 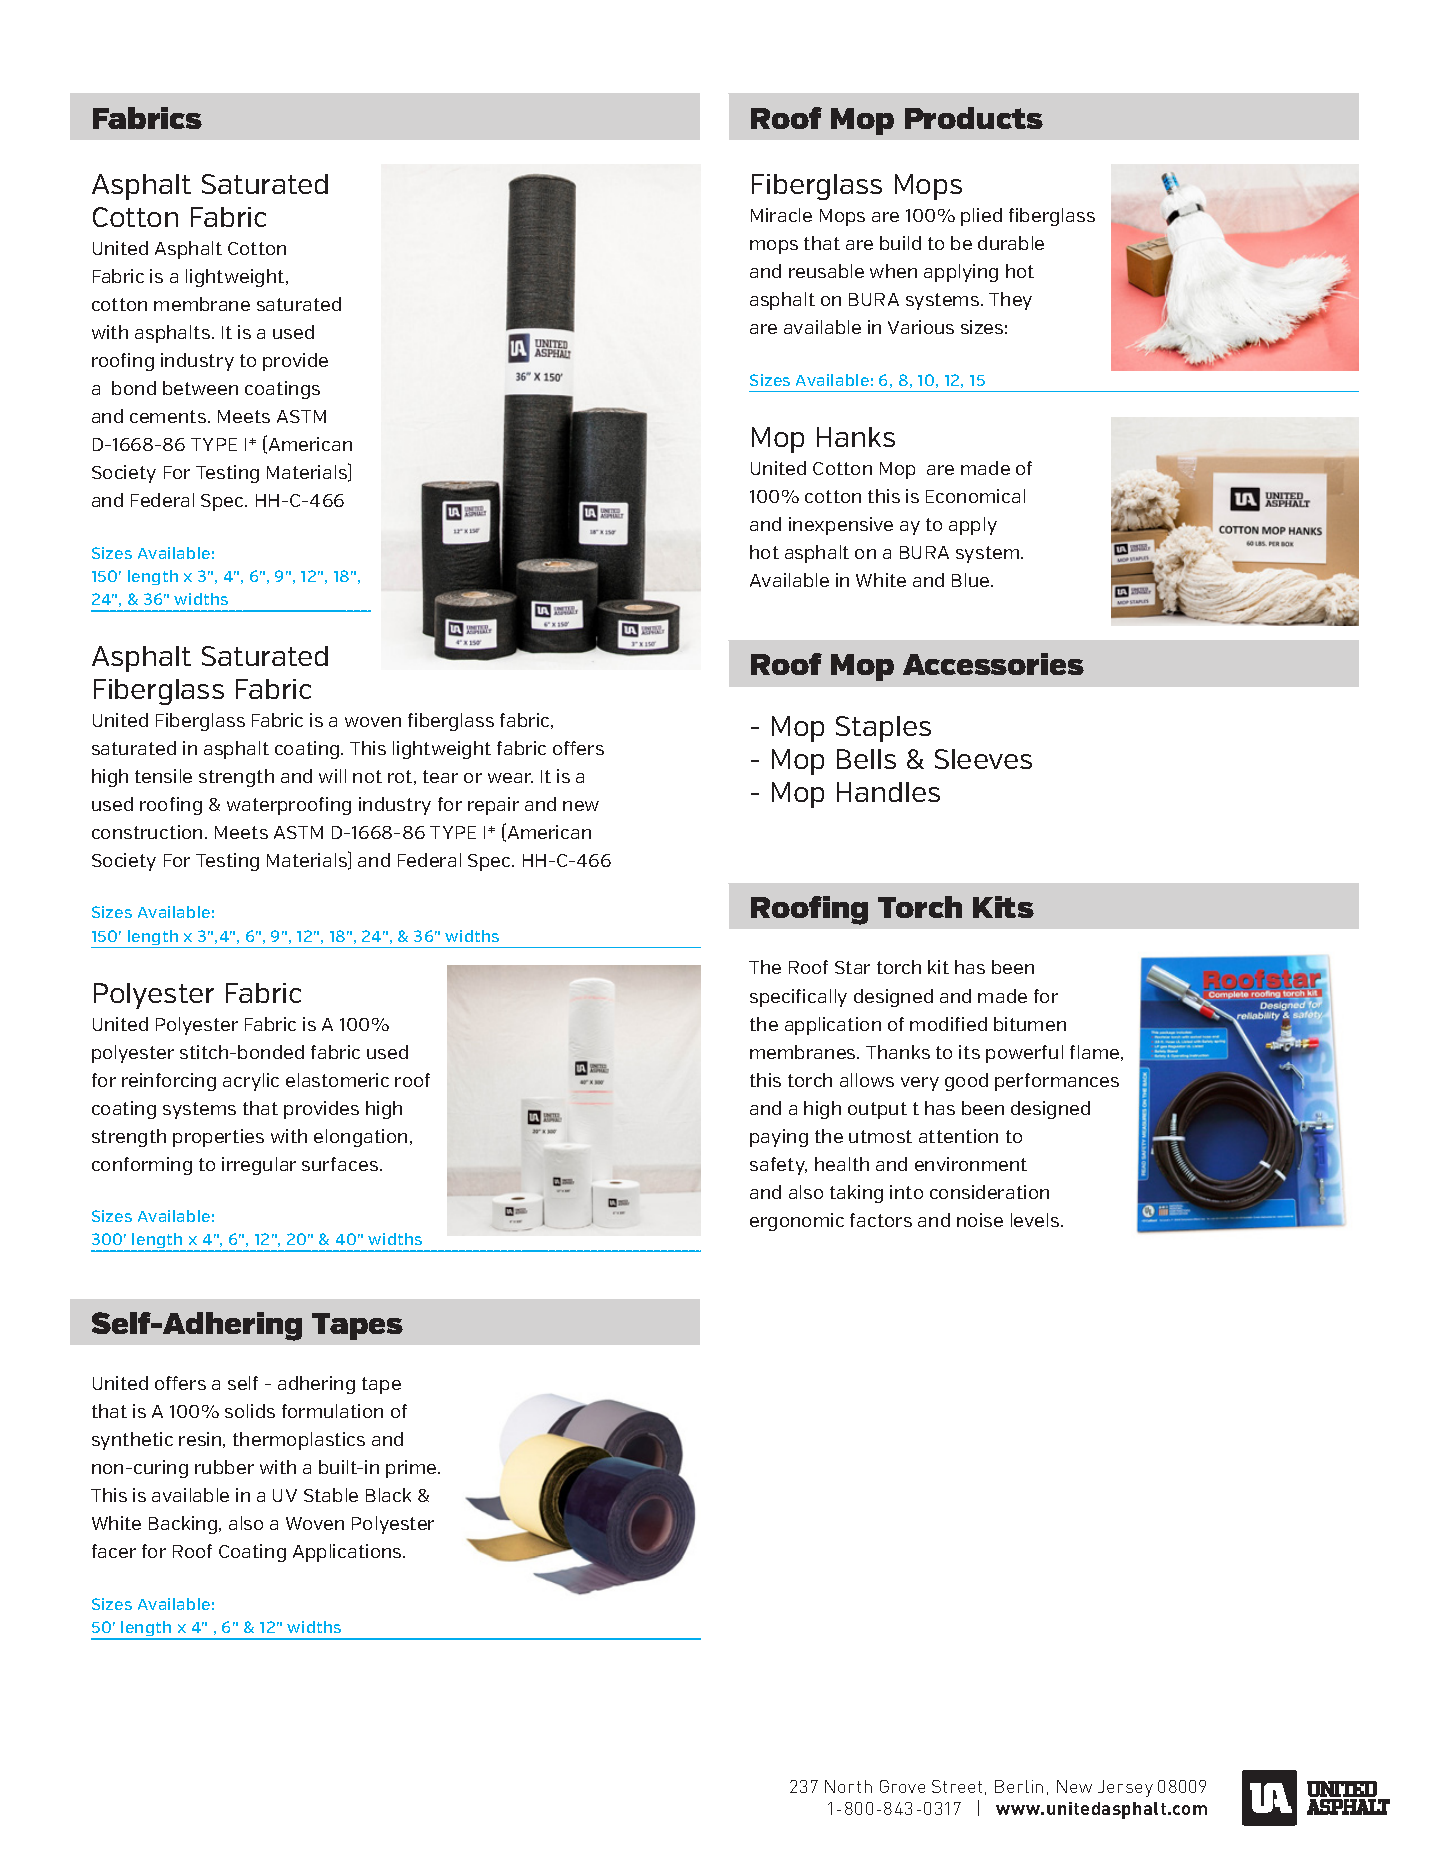 I want to click on acrylic, so click(x=251, y=1082).
